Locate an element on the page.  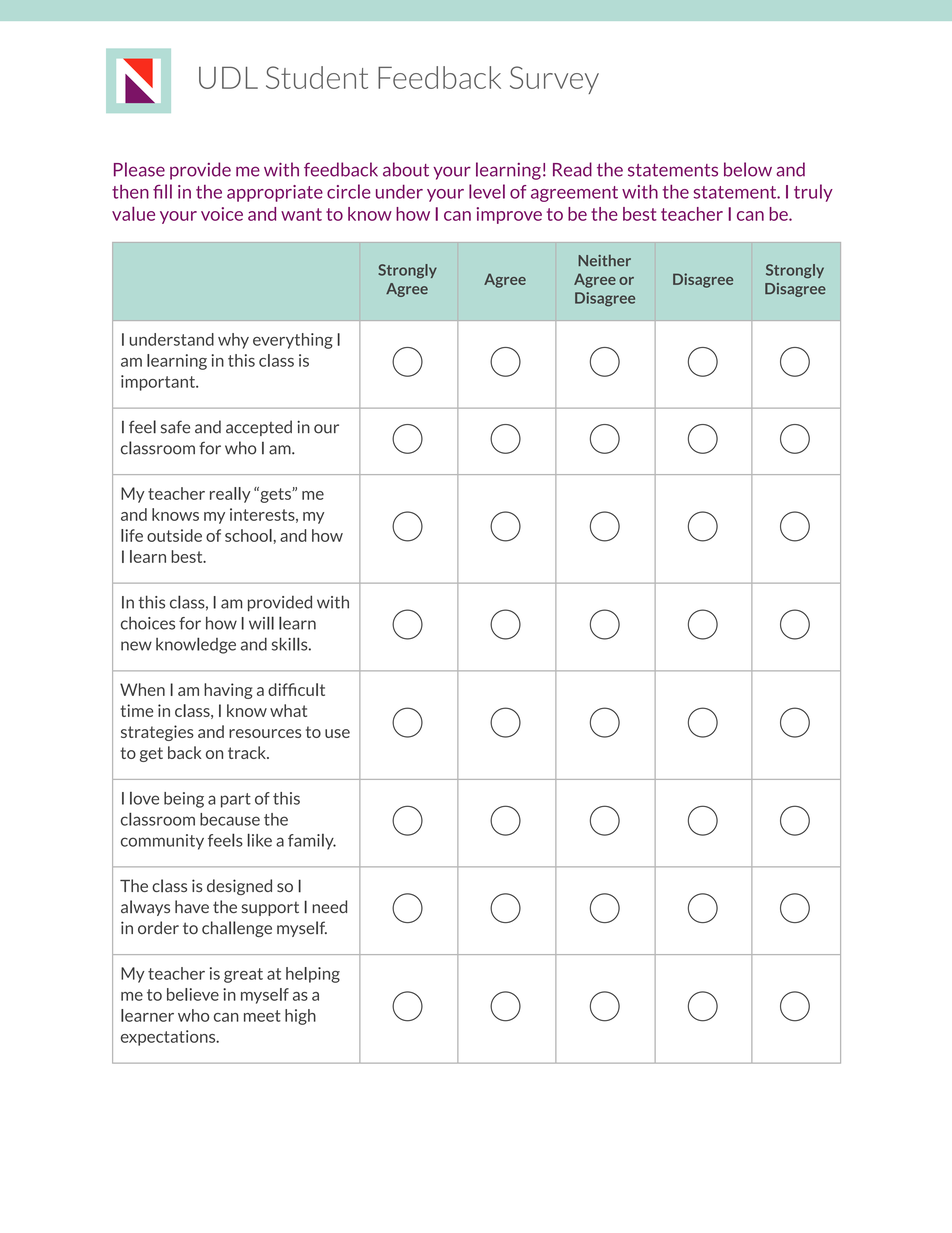
UDL is located at coordinates (228, 77).
